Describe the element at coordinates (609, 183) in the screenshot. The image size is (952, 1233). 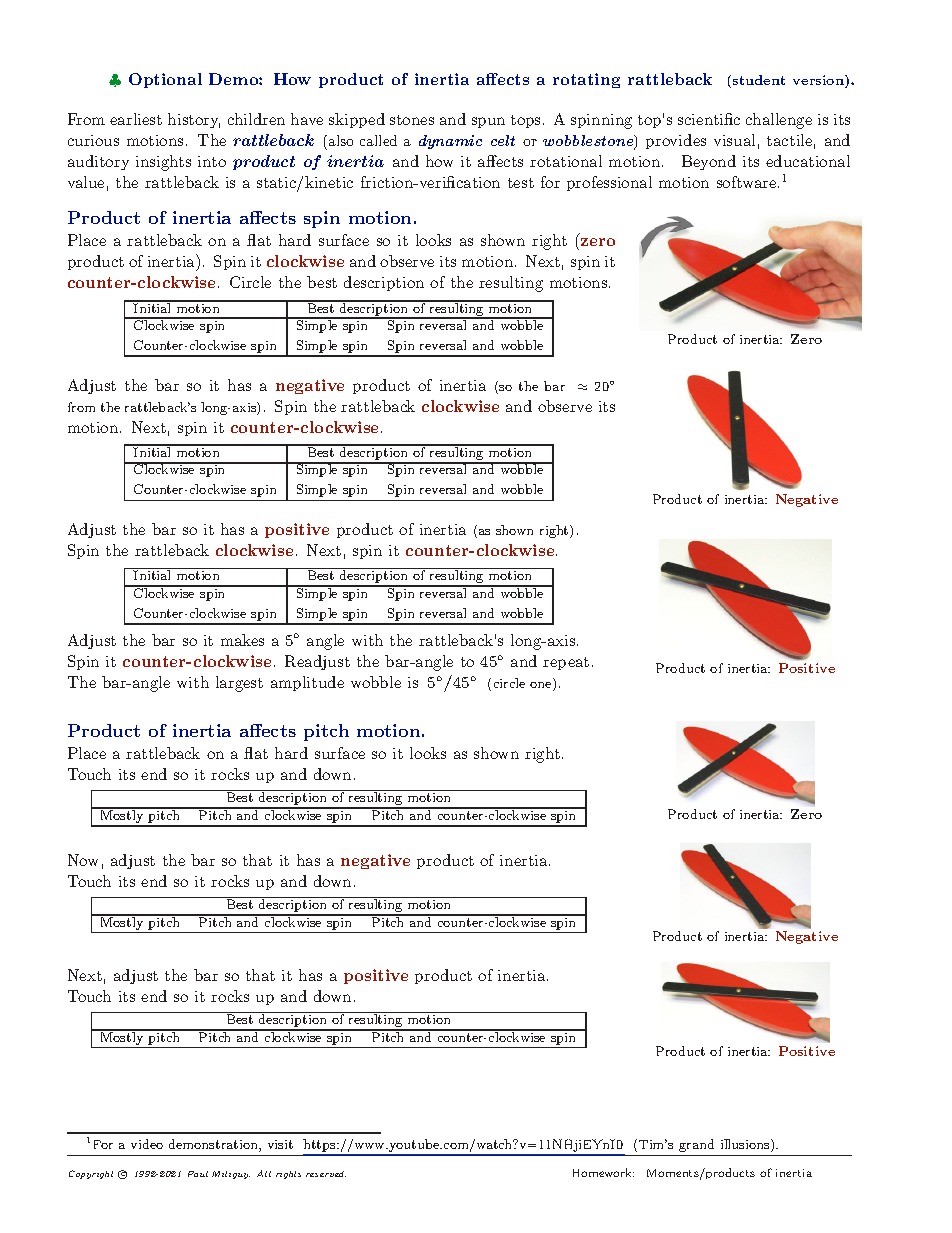
I see `professional` at that location.
